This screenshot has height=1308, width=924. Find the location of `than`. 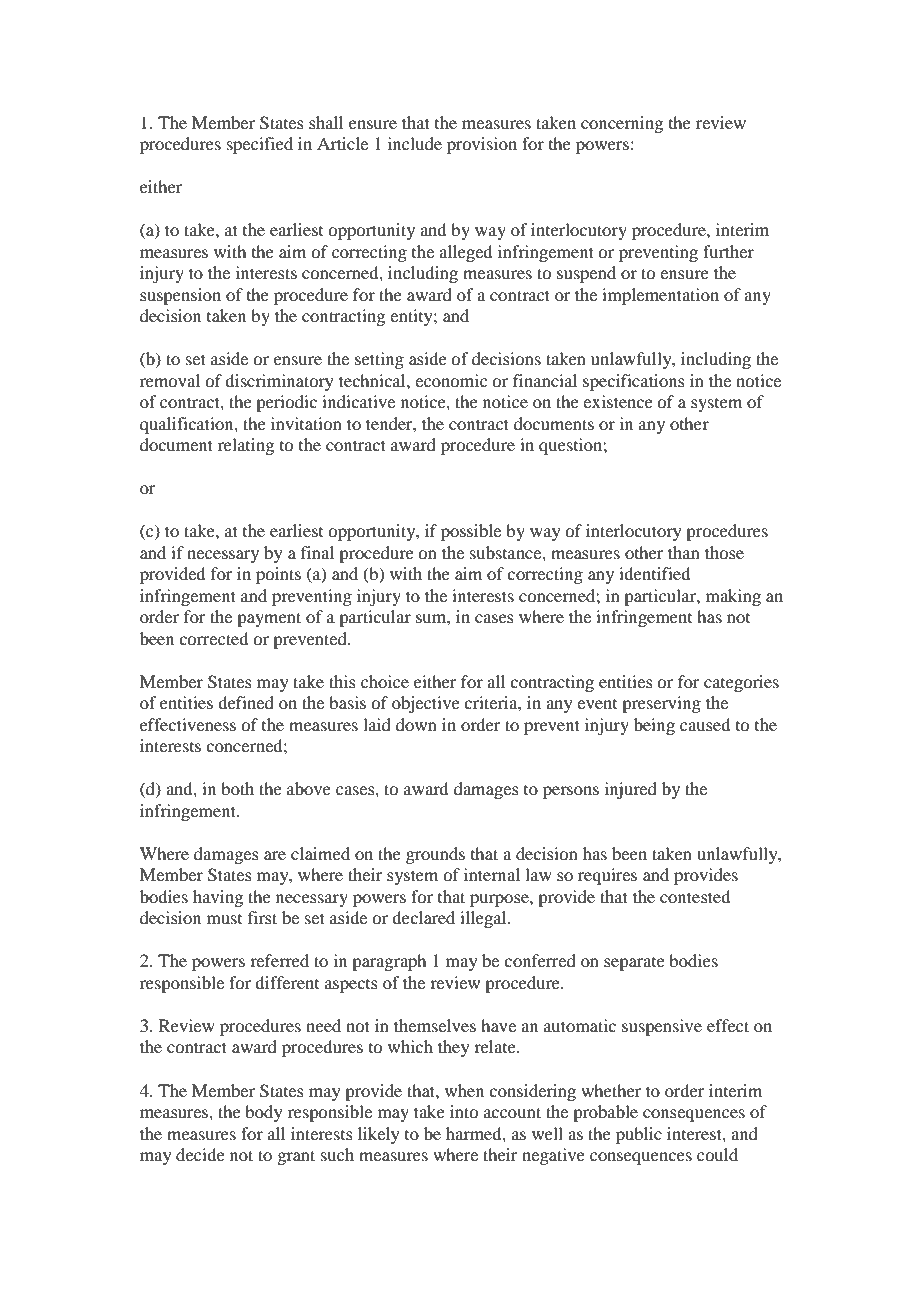

than is located at coordinates (684, 552).
